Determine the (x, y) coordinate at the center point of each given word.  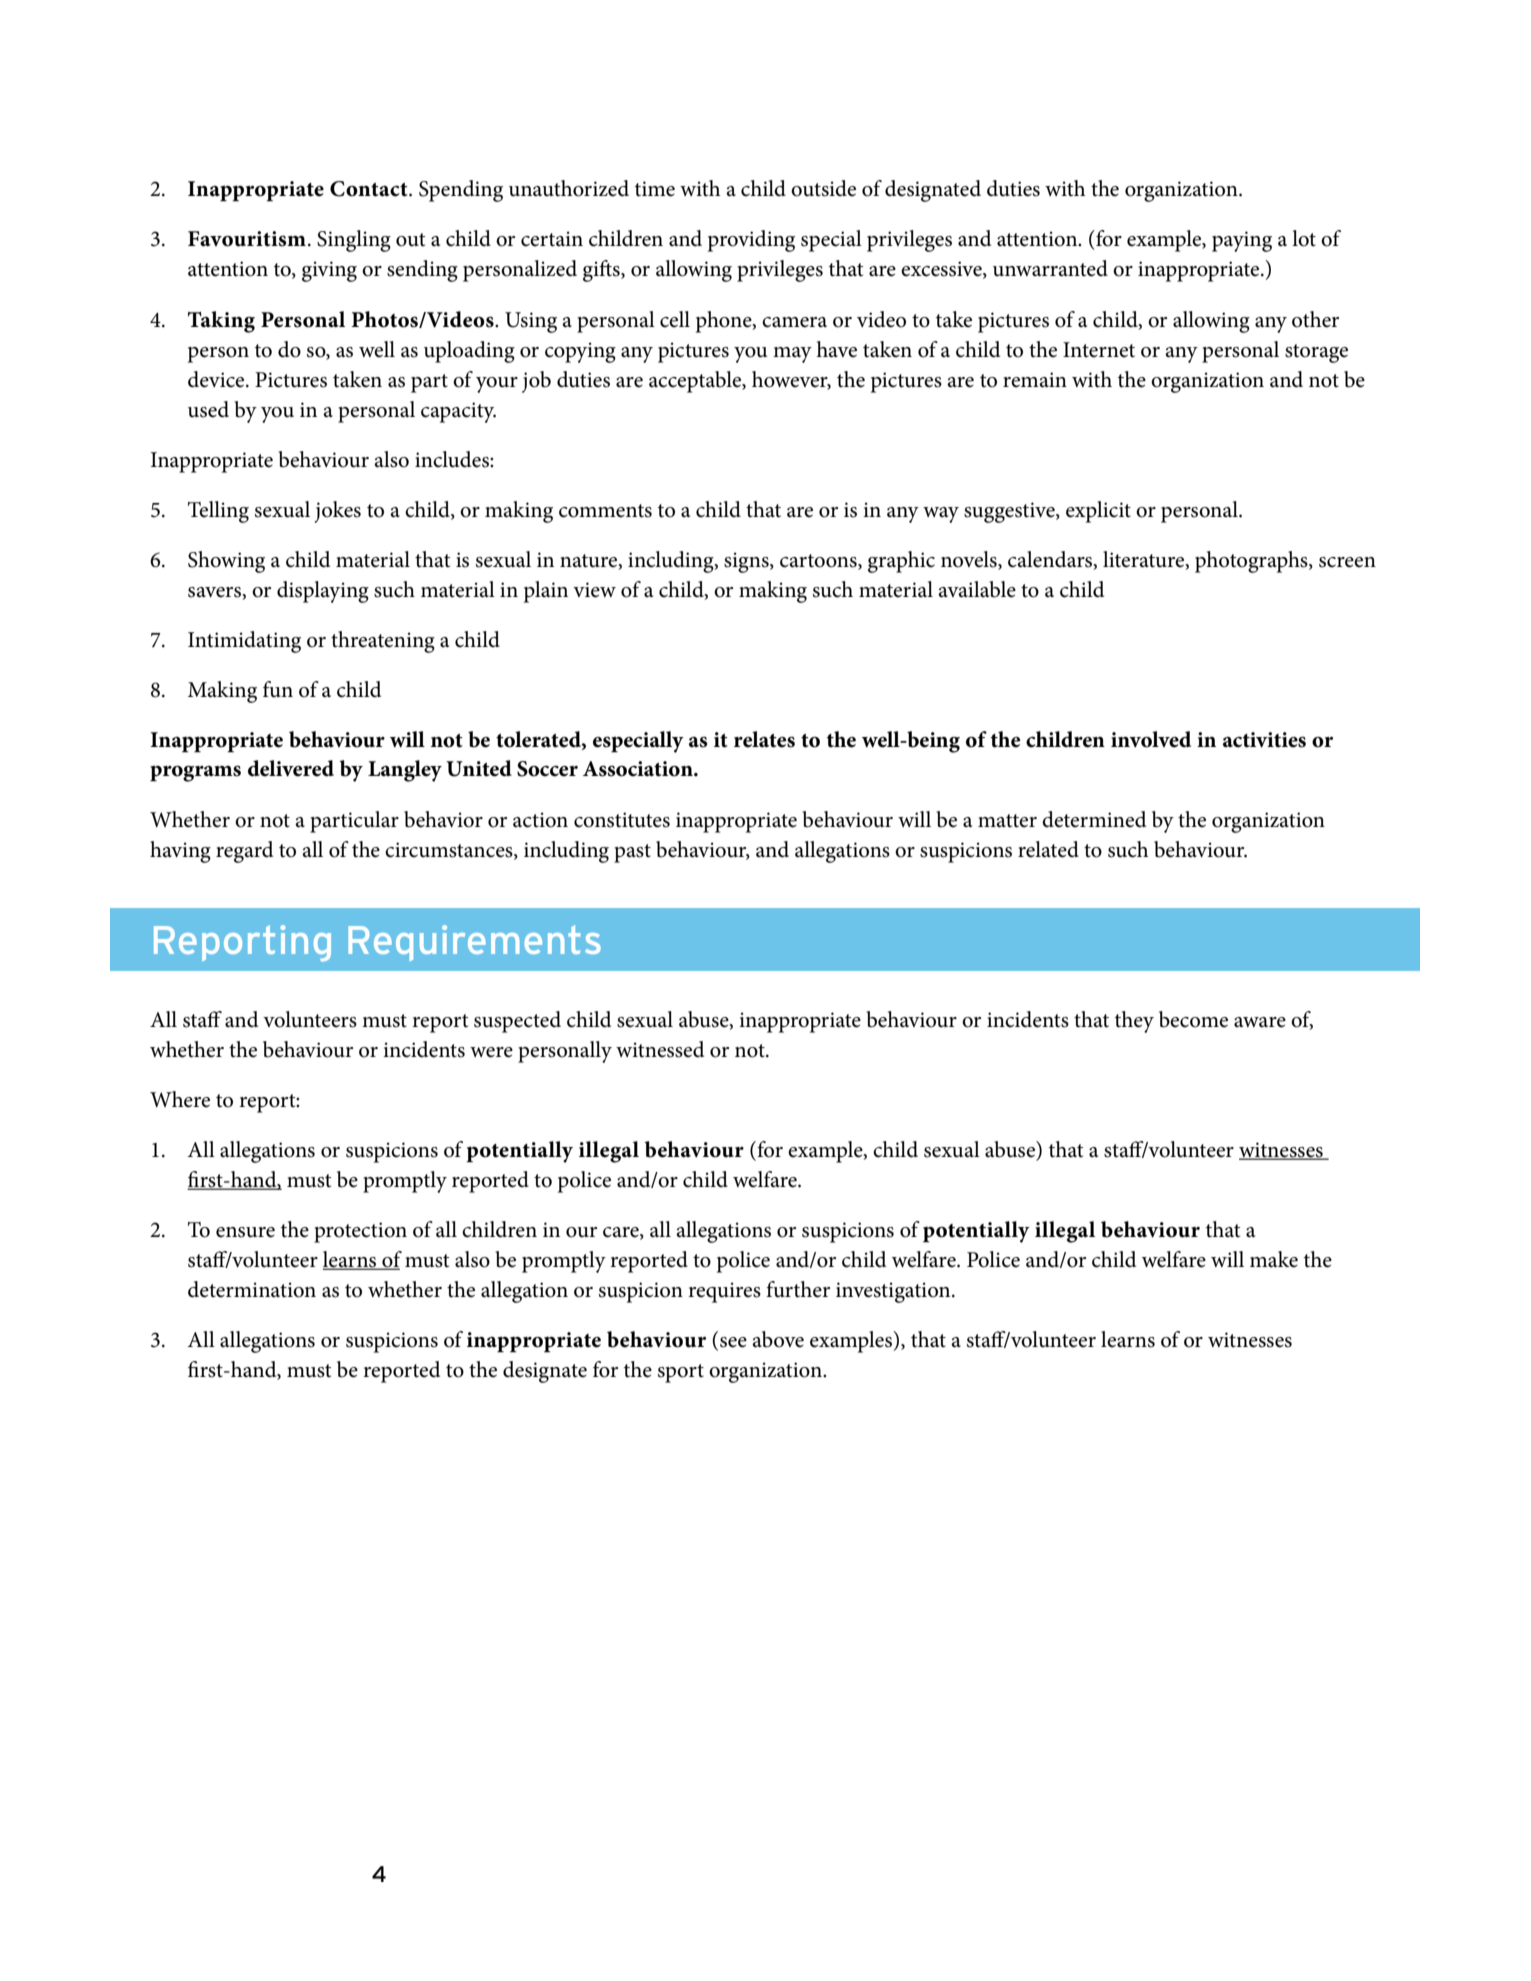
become (1193, 1019)
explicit (1098, 512)
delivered (291, 768)
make (1274, 1259)
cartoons (819, 561)
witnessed (660, 1049)
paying (1242, 241)
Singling (354, 241)
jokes (338, 512)
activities (1264, 740)
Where (180, 1099)
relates (764, 739)
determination (252, 1289)
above (778, 1339)
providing (751, 241)
